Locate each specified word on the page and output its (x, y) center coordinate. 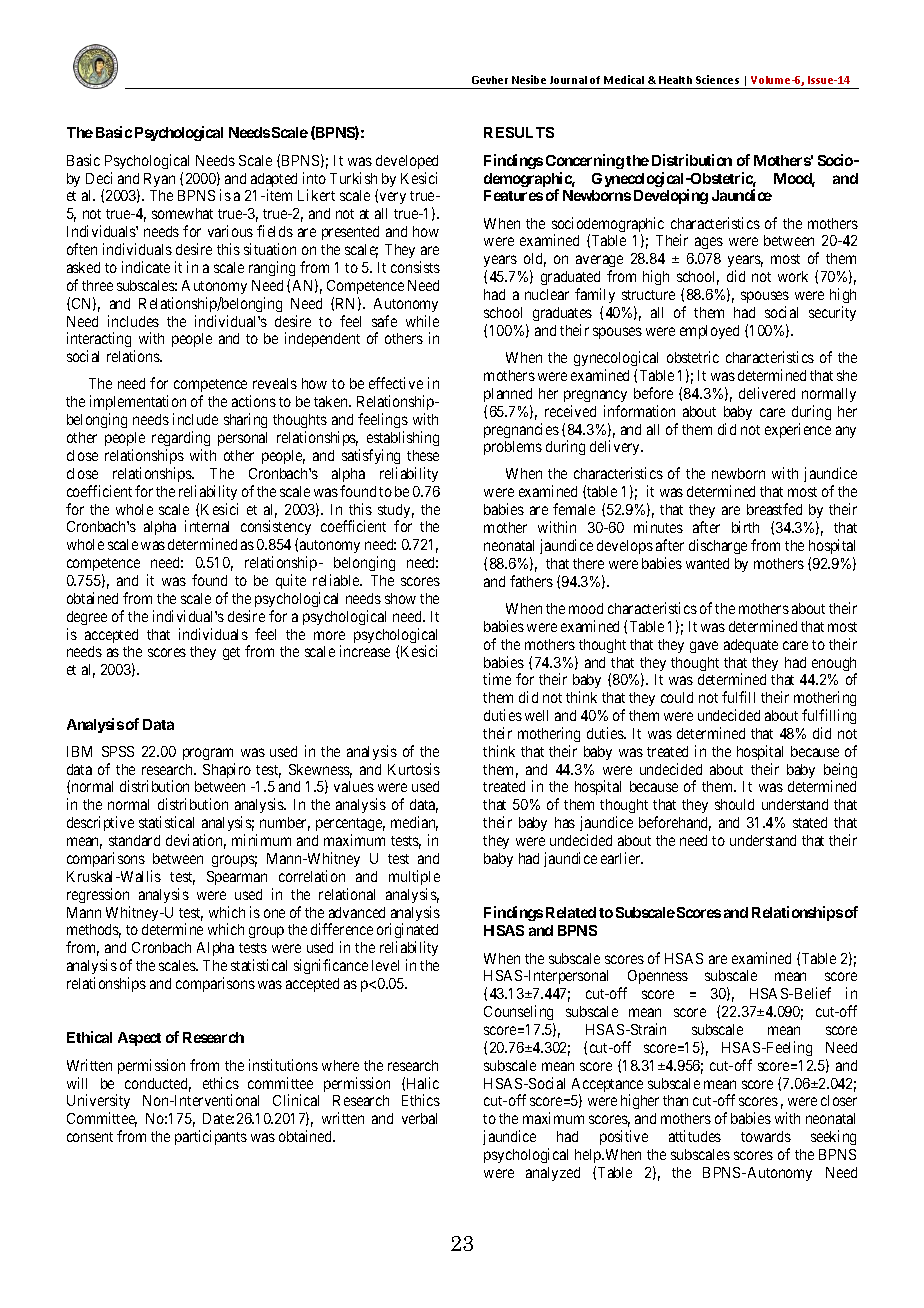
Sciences (717, 79)
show (400, 598)
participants (211, 1137)
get (231, 653)
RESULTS (519, 132)
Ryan (159, 180)
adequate (751, 646)
